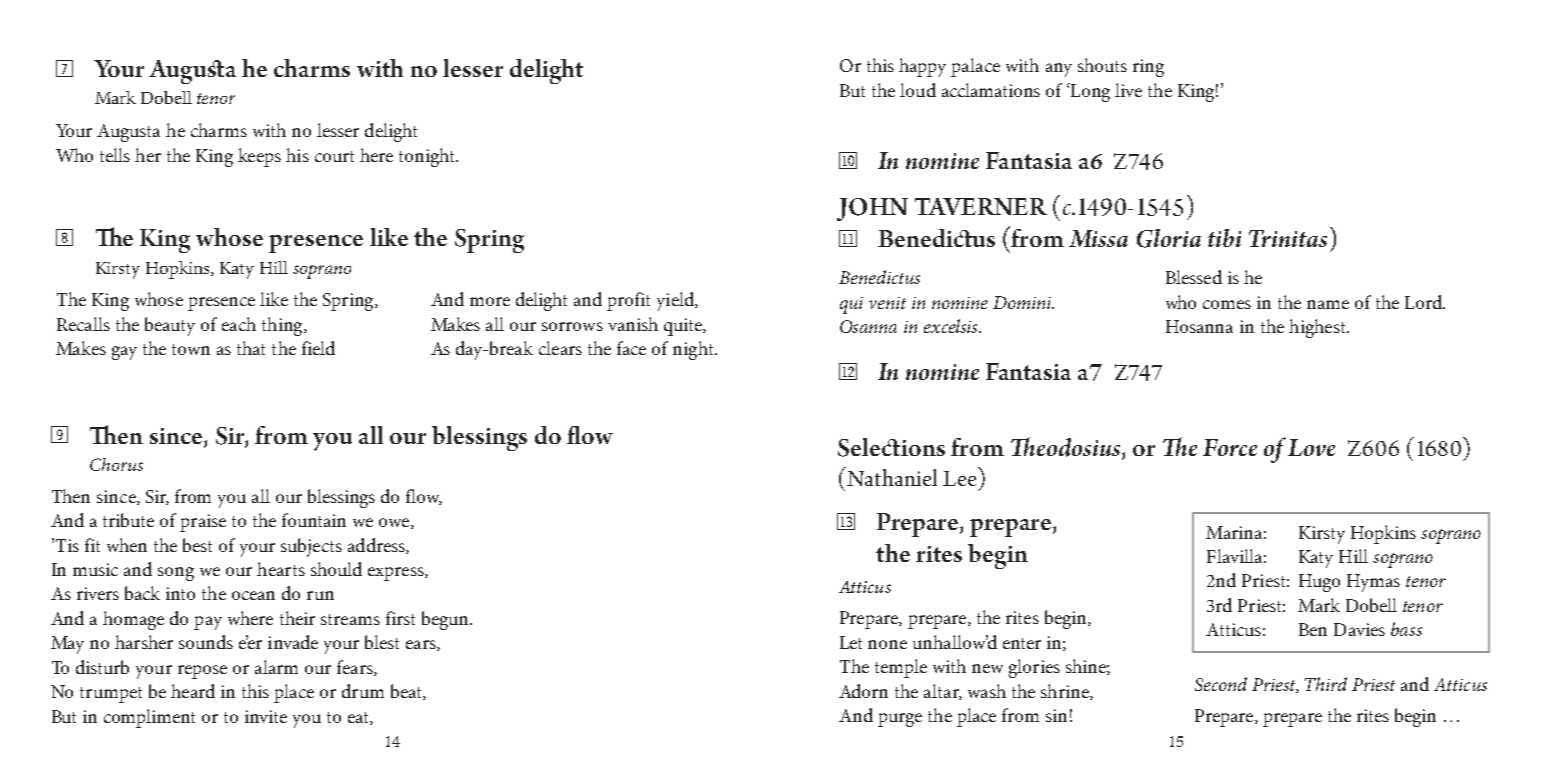  Describe the element at coordinates (259, 157) in the page. I see `keeps` at that location.
